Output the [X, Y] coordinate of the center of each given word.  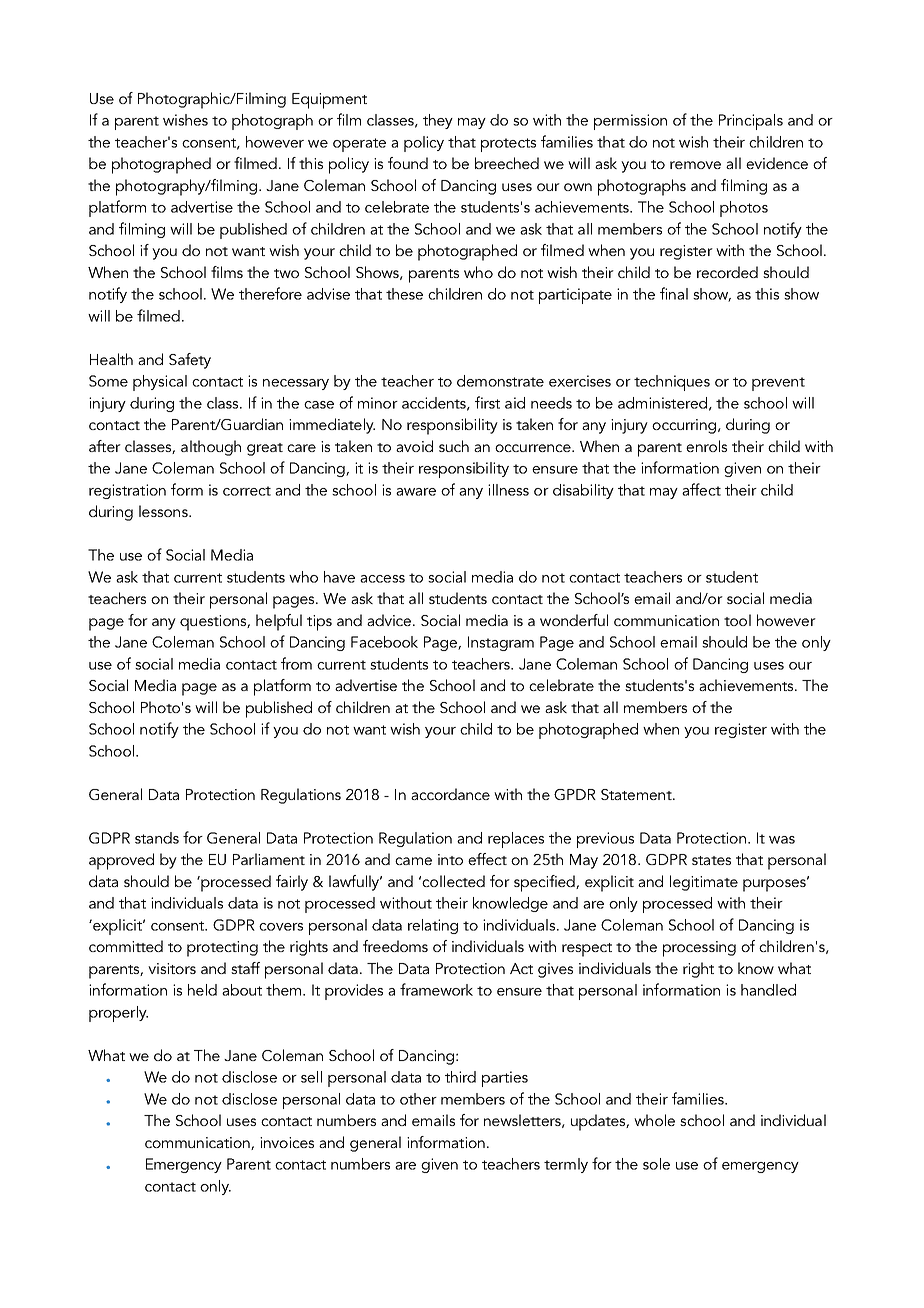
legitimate [704, 883]
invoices [287, 1142]
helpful [279, 622]
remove [695, 165]
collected [453, 881]
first [487, 402]
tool [737, 620]
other [418, 1099]
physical [160, 383]
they [438, 121]
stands [157, 838]
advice [390, 620]
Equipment [329, 101]
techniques [672, 383]
